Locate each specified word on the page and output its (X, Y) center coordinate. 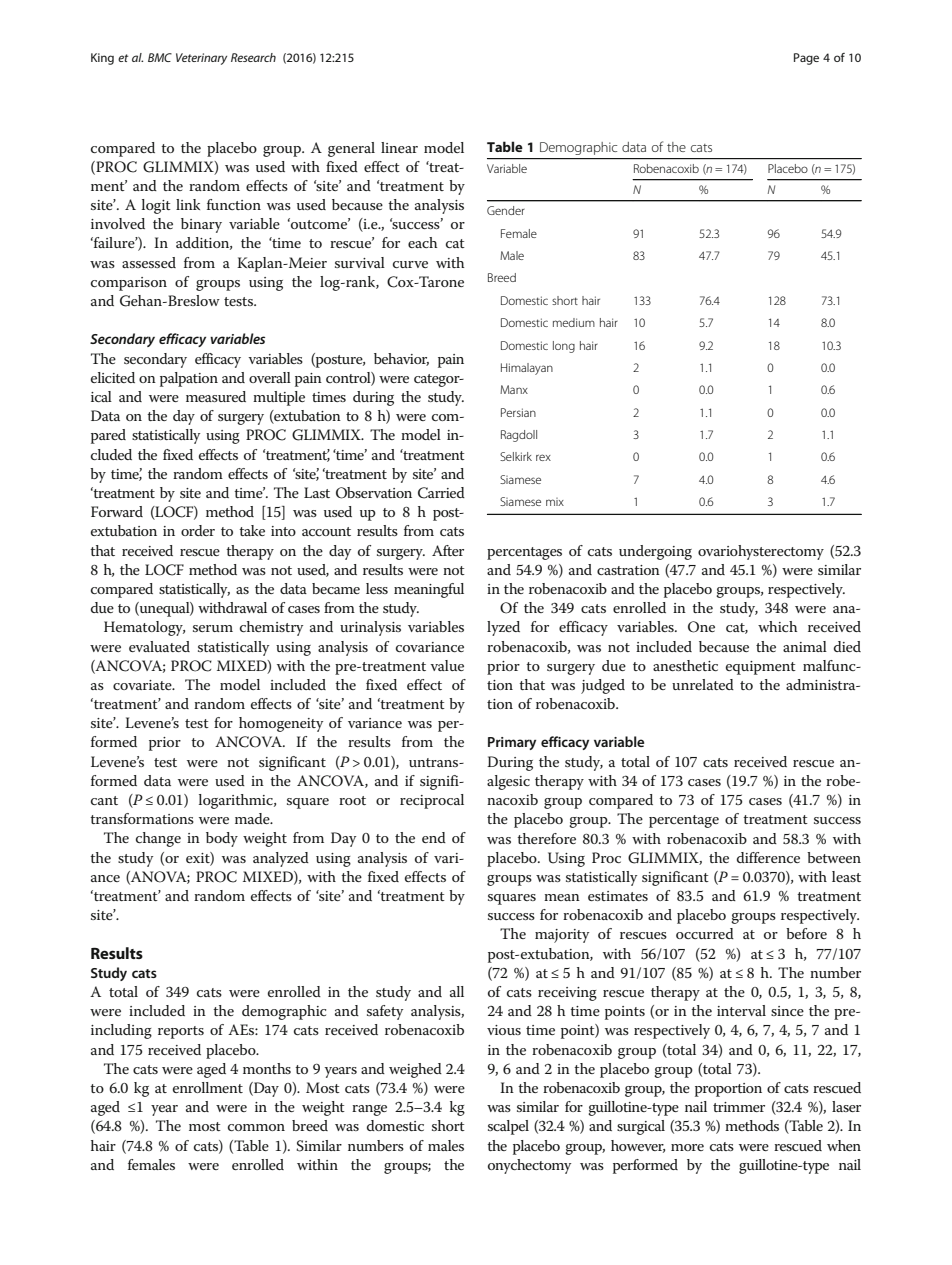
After (448, 550)
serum (213, 628)
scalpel (508, 1127)
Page (806, 59)
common (256, 1127)
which (777, 626)
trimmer (739, 1107)
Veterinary (201, 59)
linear (399, 147)
